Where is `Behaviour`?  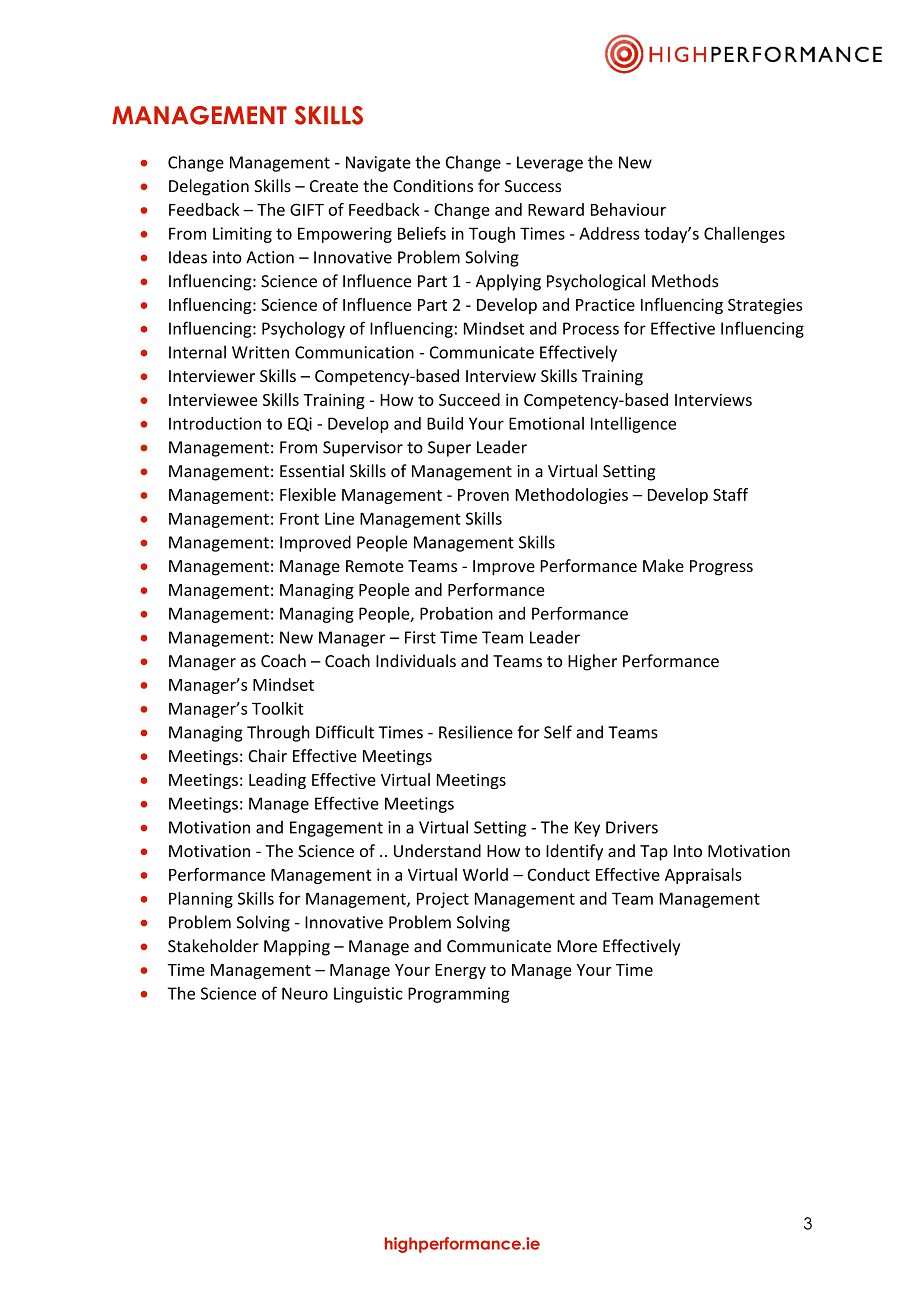
Behaviour is located at coordinates (628, 209).
